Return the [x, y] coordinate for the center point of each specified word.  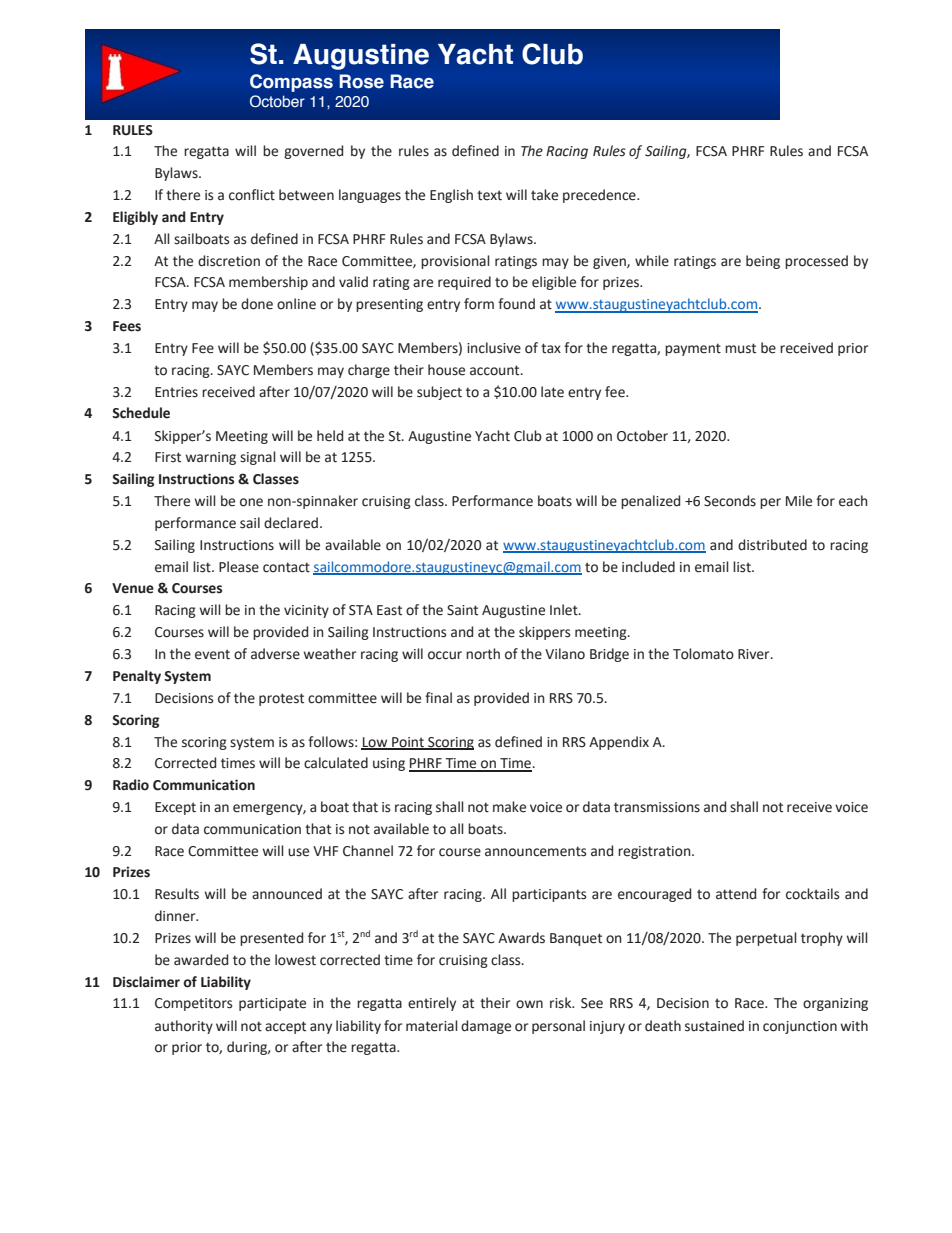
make [509, 807]
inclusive [494, 348]
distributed [772, 545]
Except [175, 808]
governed [313, 152]
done [257, 304]
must [740, 348]
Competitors [193, 1004]
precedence [600, 196]
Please [239, 567]
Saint [462, 610]
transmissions [657, 807]
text [489, 195]
